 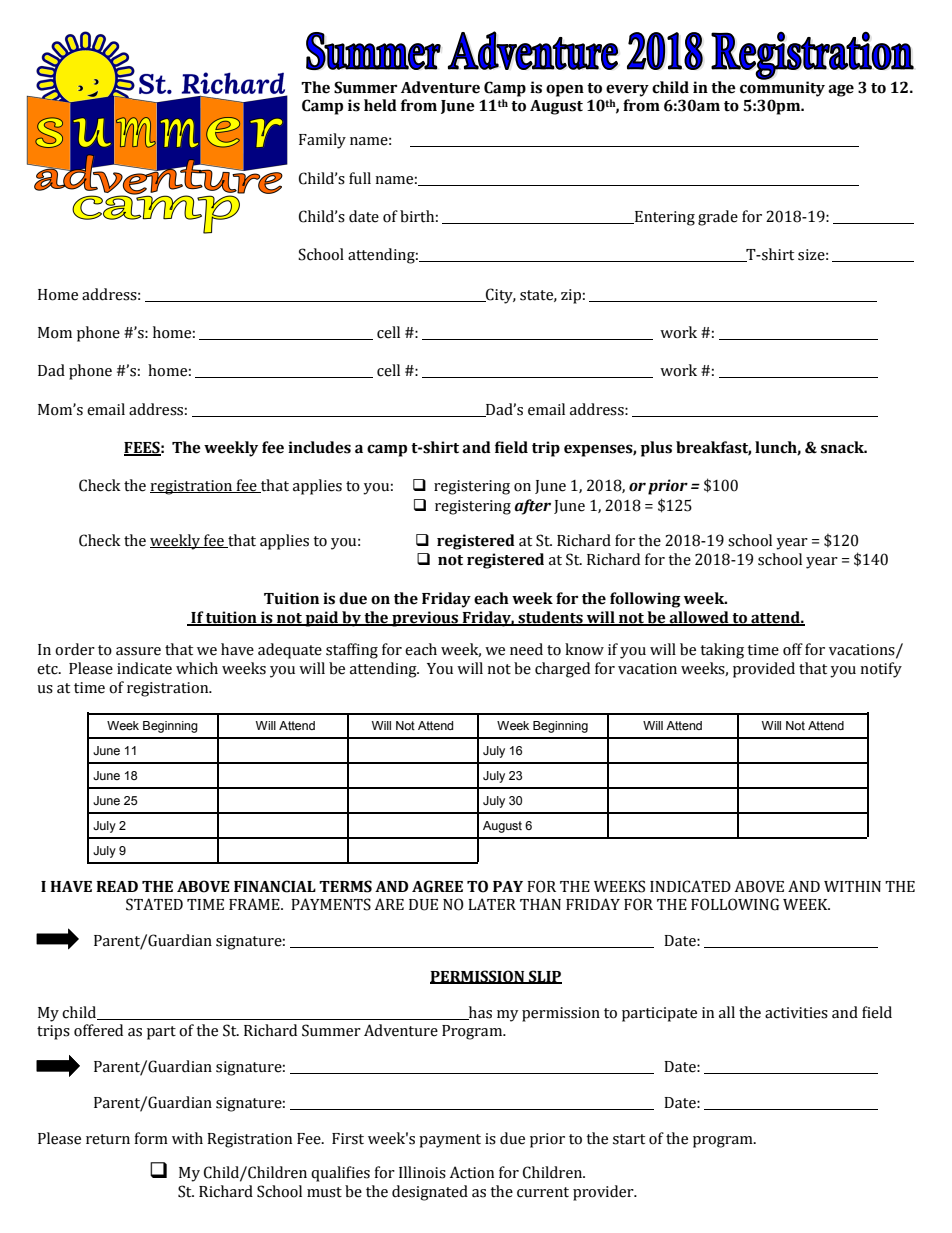 I want to click on READ, so click(x=117, y=886).
